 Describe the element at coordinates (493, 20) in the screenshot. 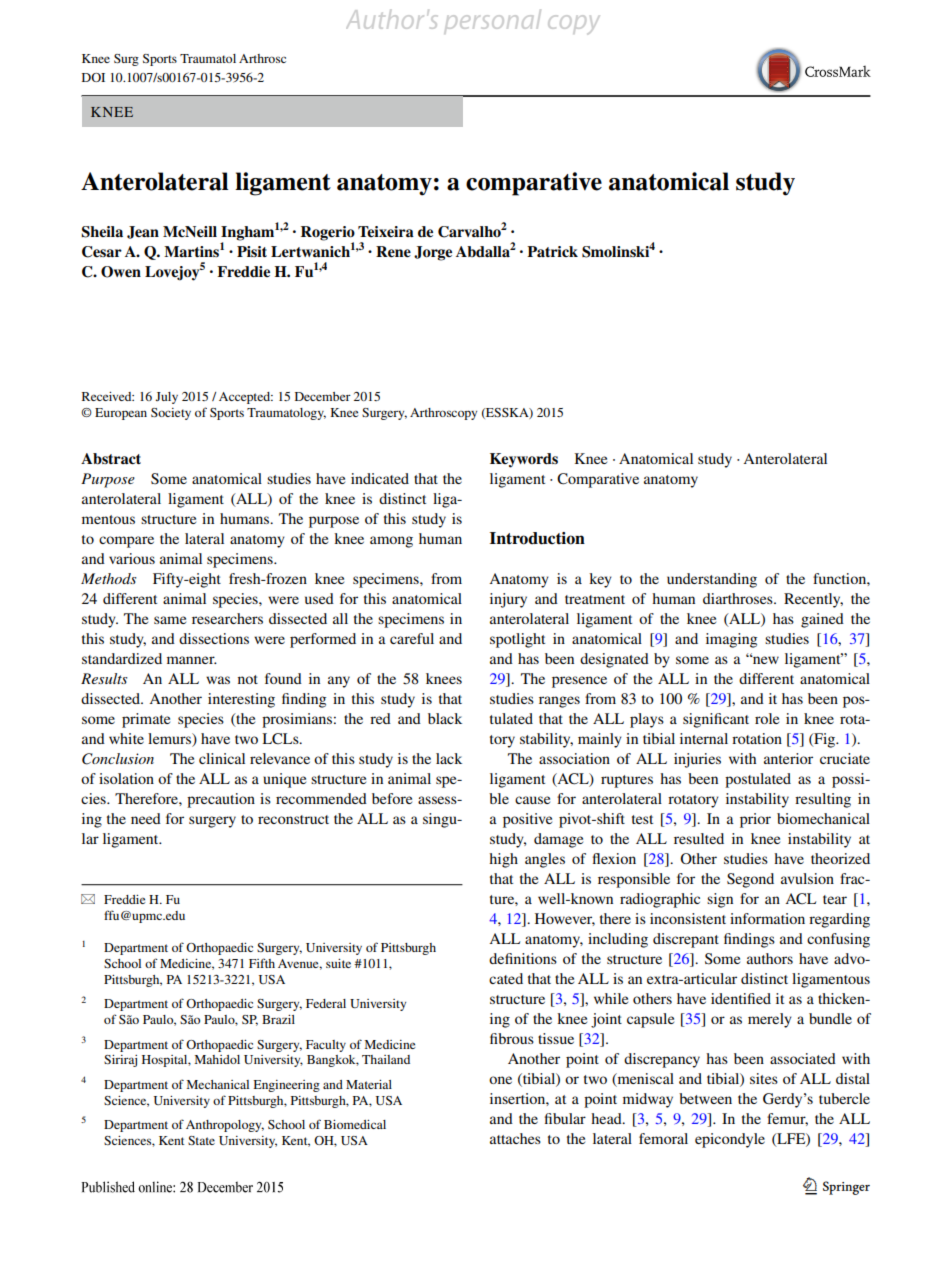

I see `personal` at that location.
